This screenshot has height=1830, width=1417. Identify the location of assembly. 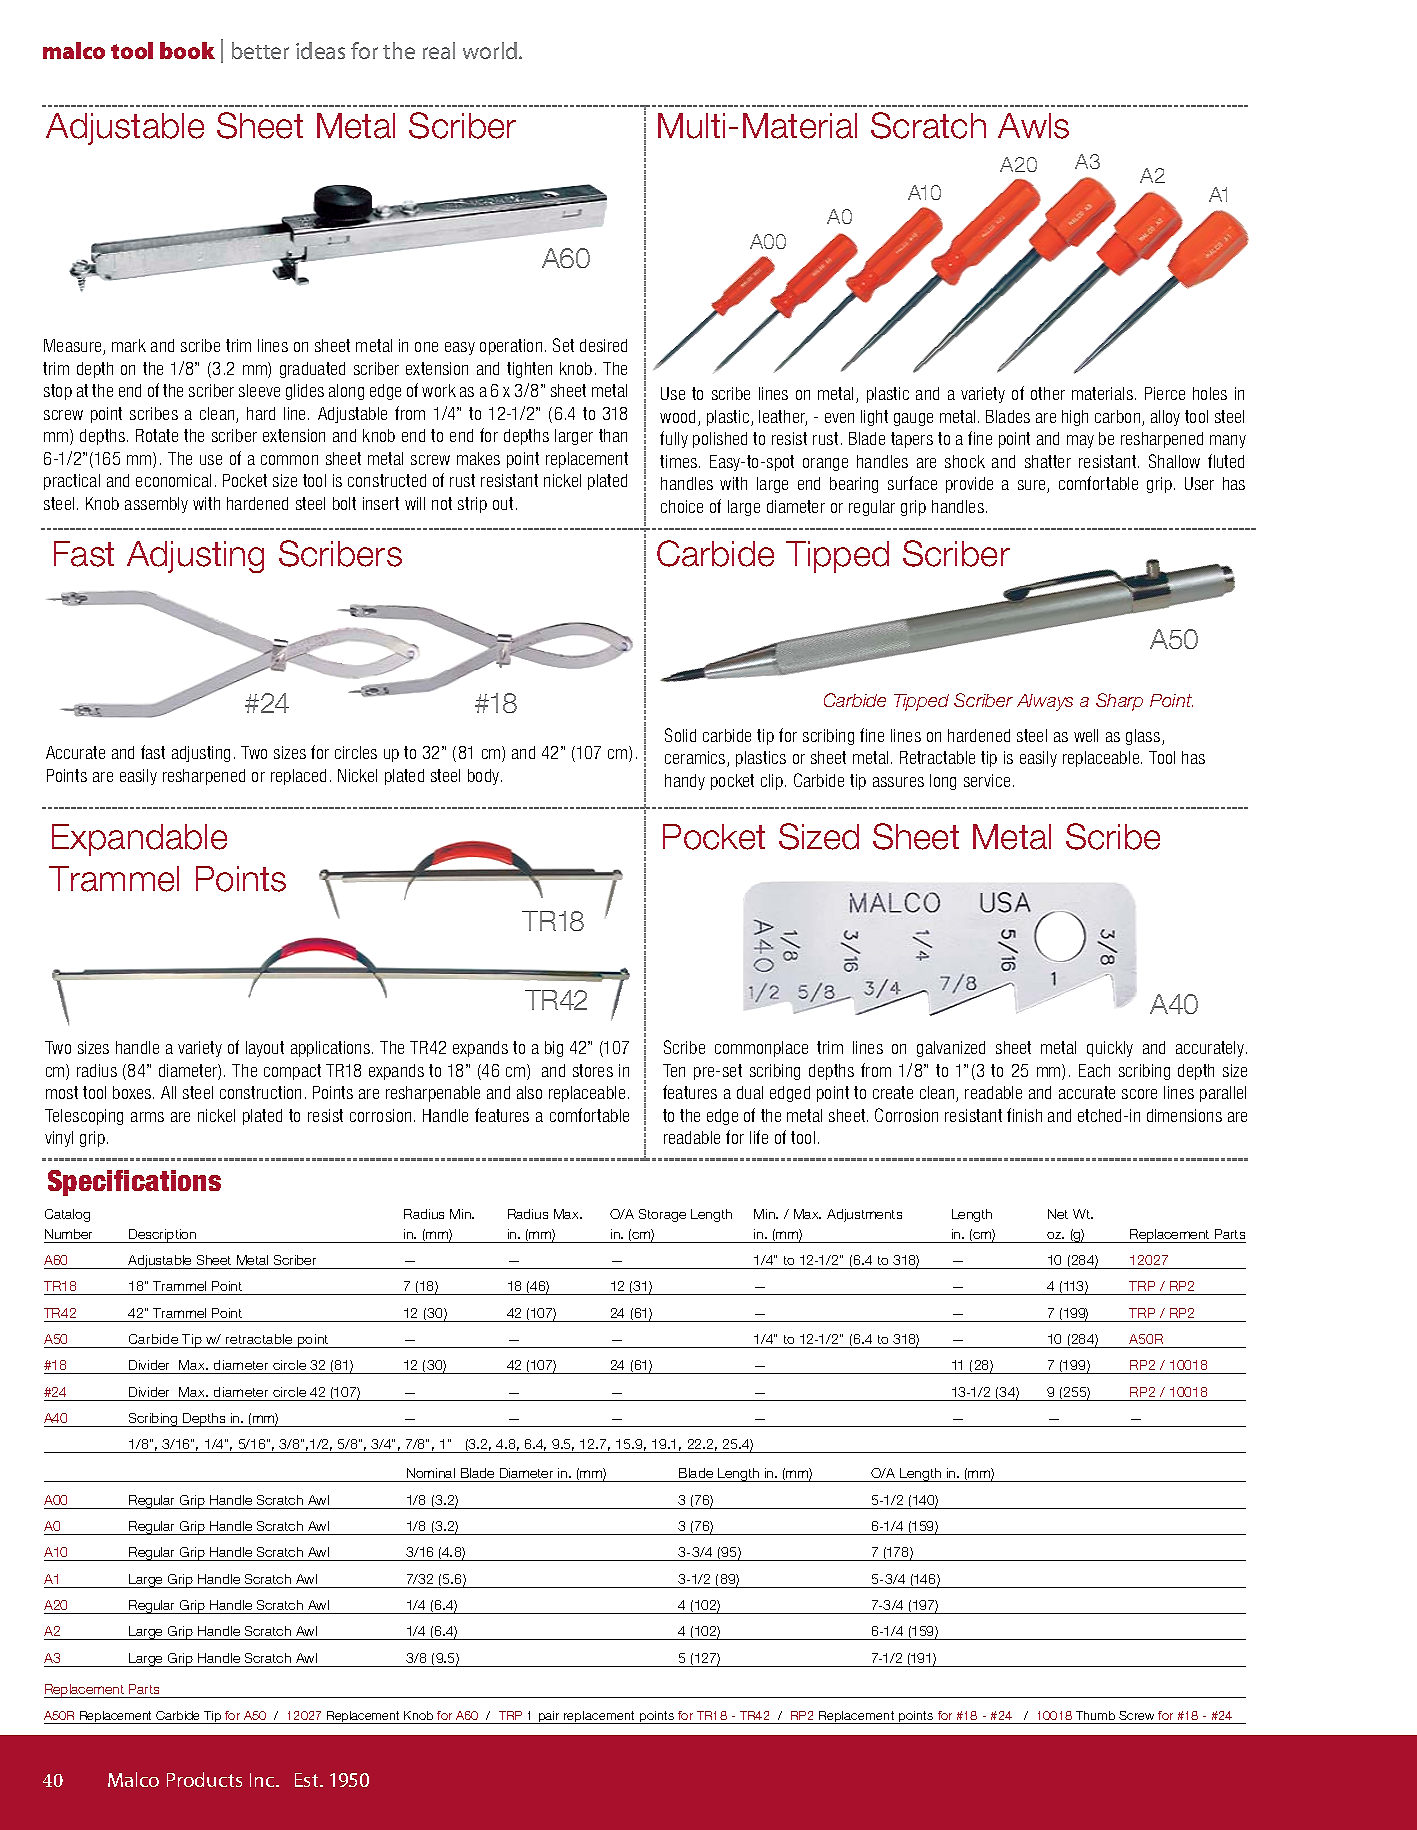
(156, 505).
